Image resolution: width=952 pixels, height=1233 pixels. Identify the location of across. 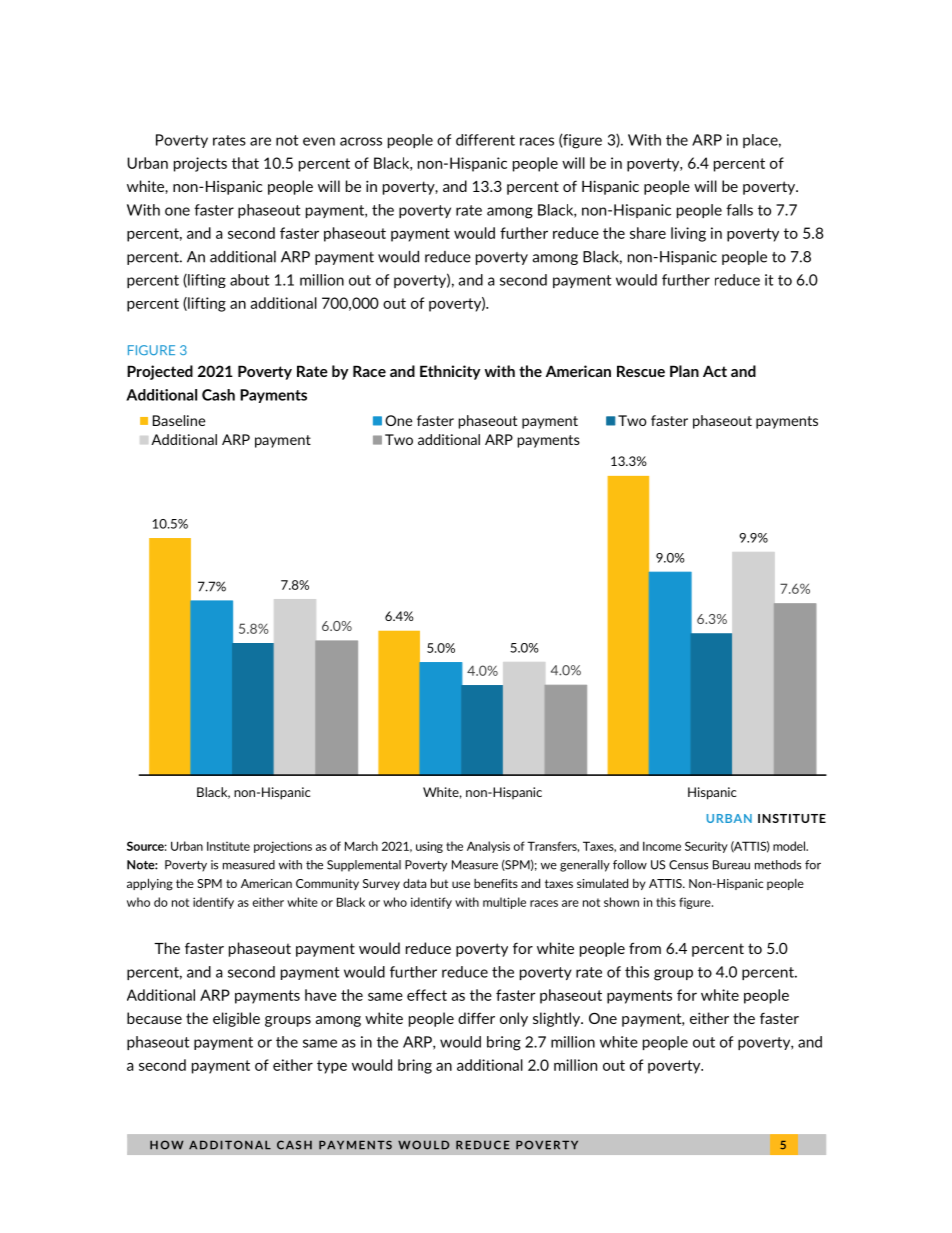
(361, 141).
